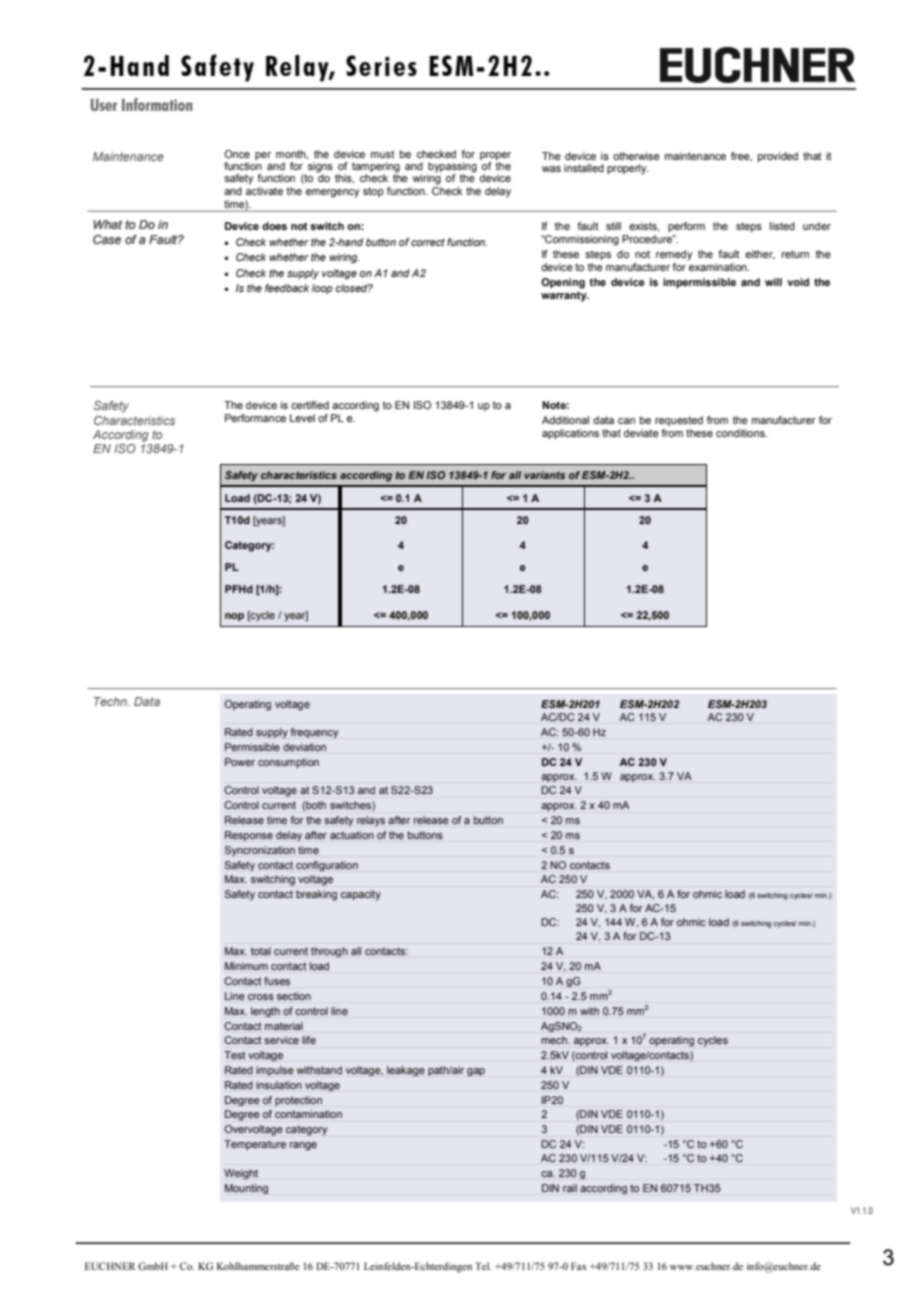  Describe the element at coordinates (773, 282) in the screenshot. I see `will` at that location.
